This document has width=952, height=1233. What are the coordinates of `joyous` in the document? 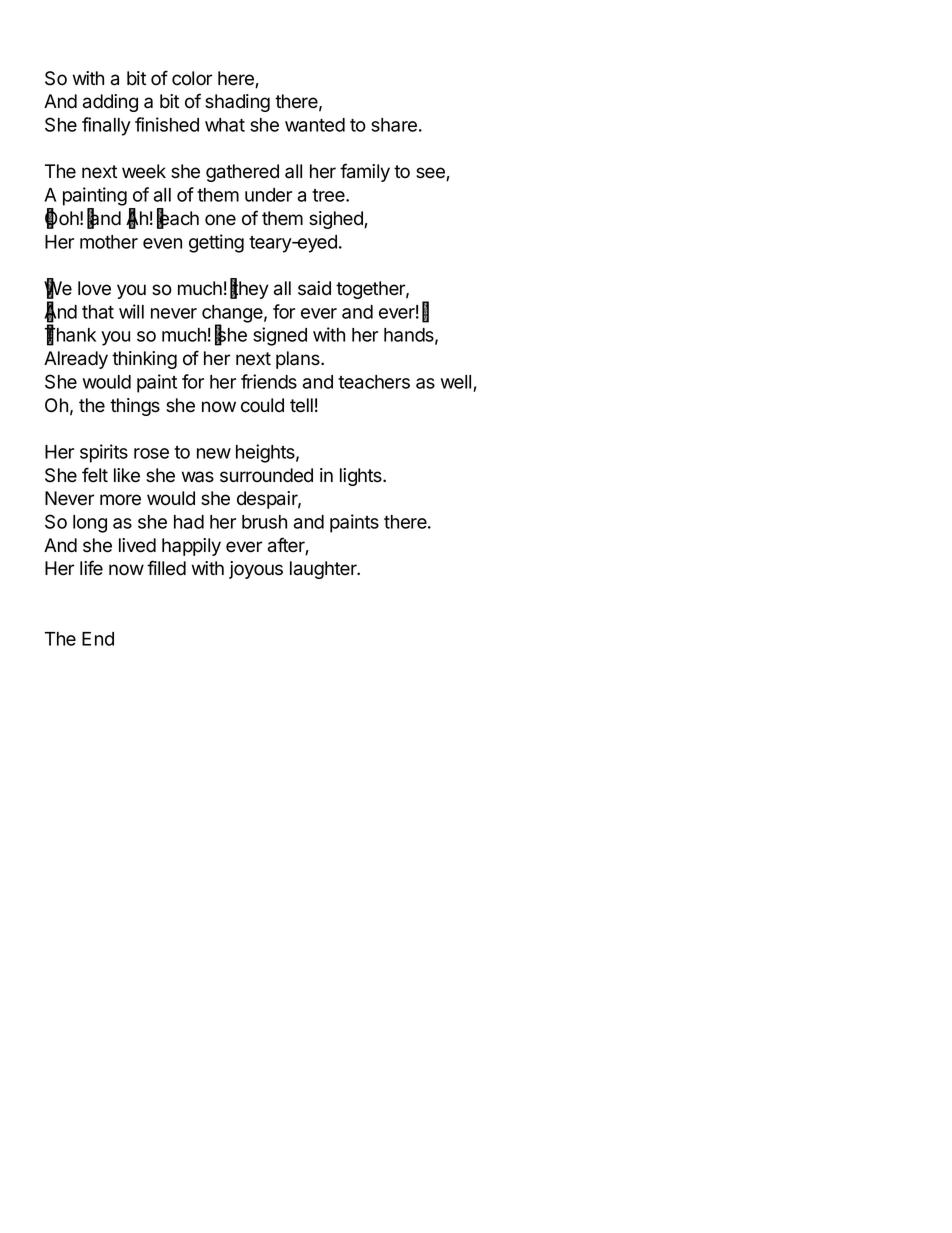 It's located at (256, 570).
